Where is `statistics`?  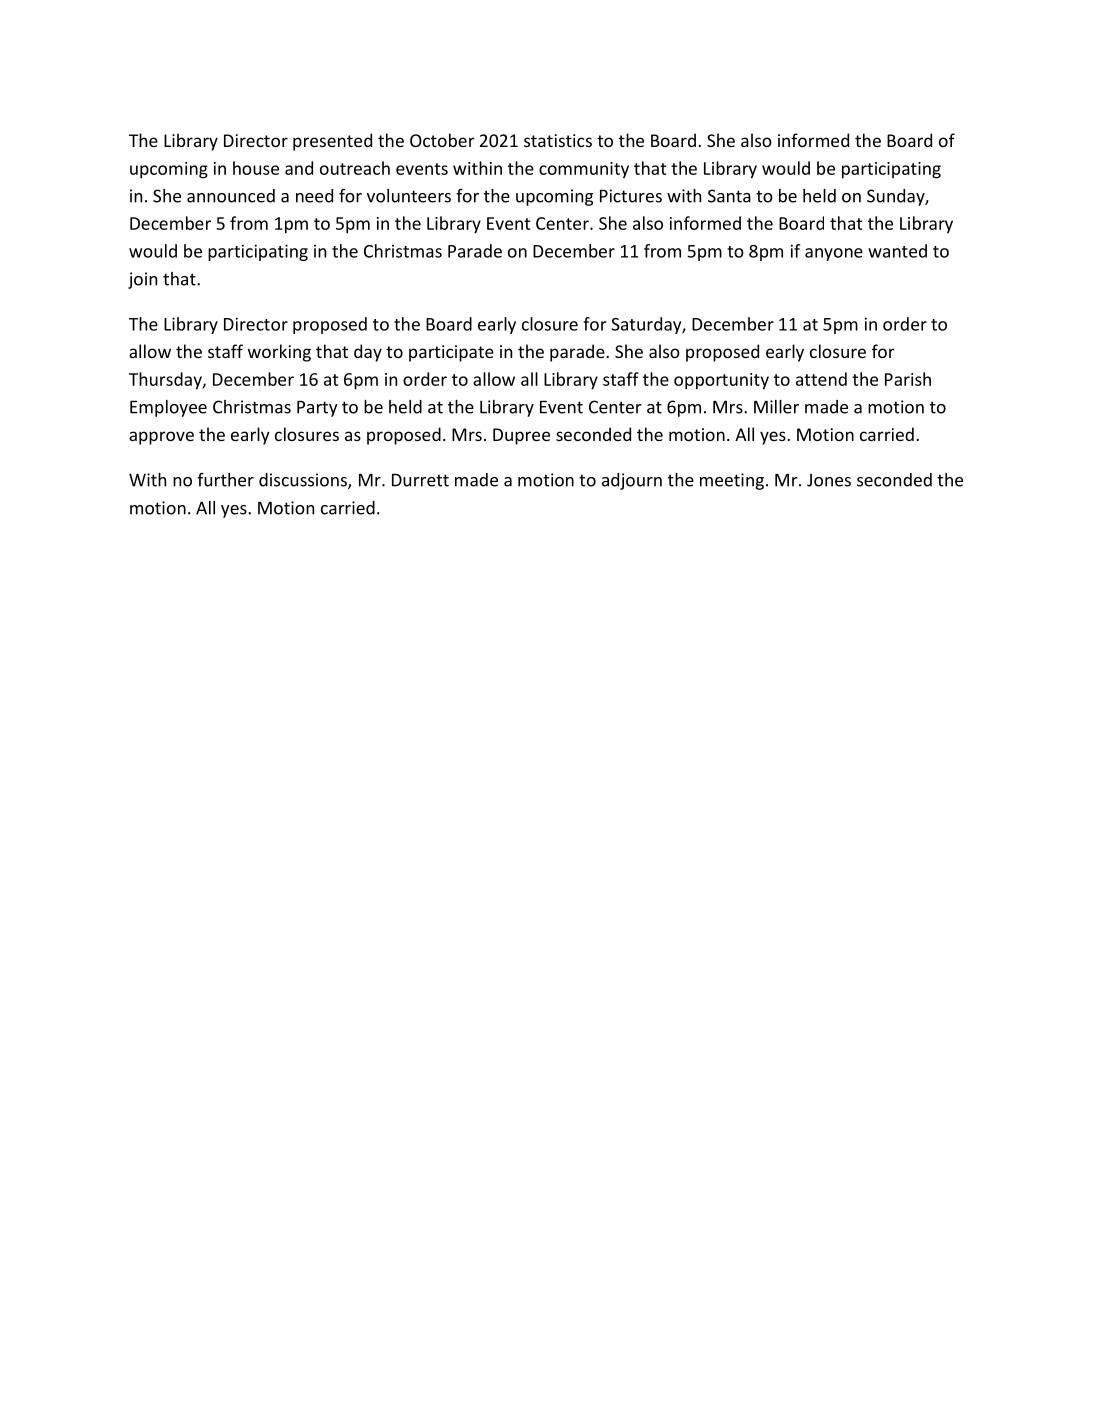 statistics is located at coordinates (558, 140).
